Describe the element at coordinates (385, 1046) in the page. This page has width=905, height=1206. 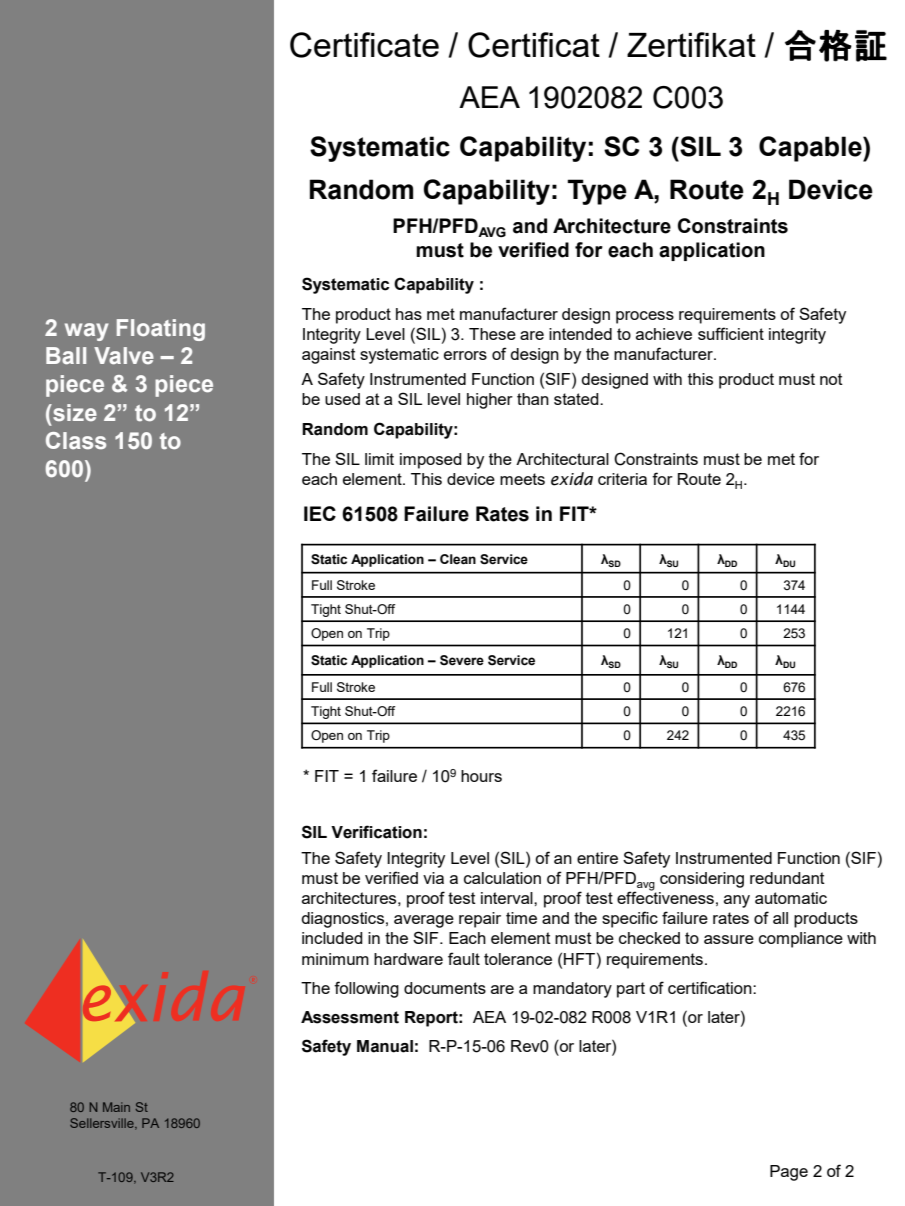
I see `Manual` at that location.
